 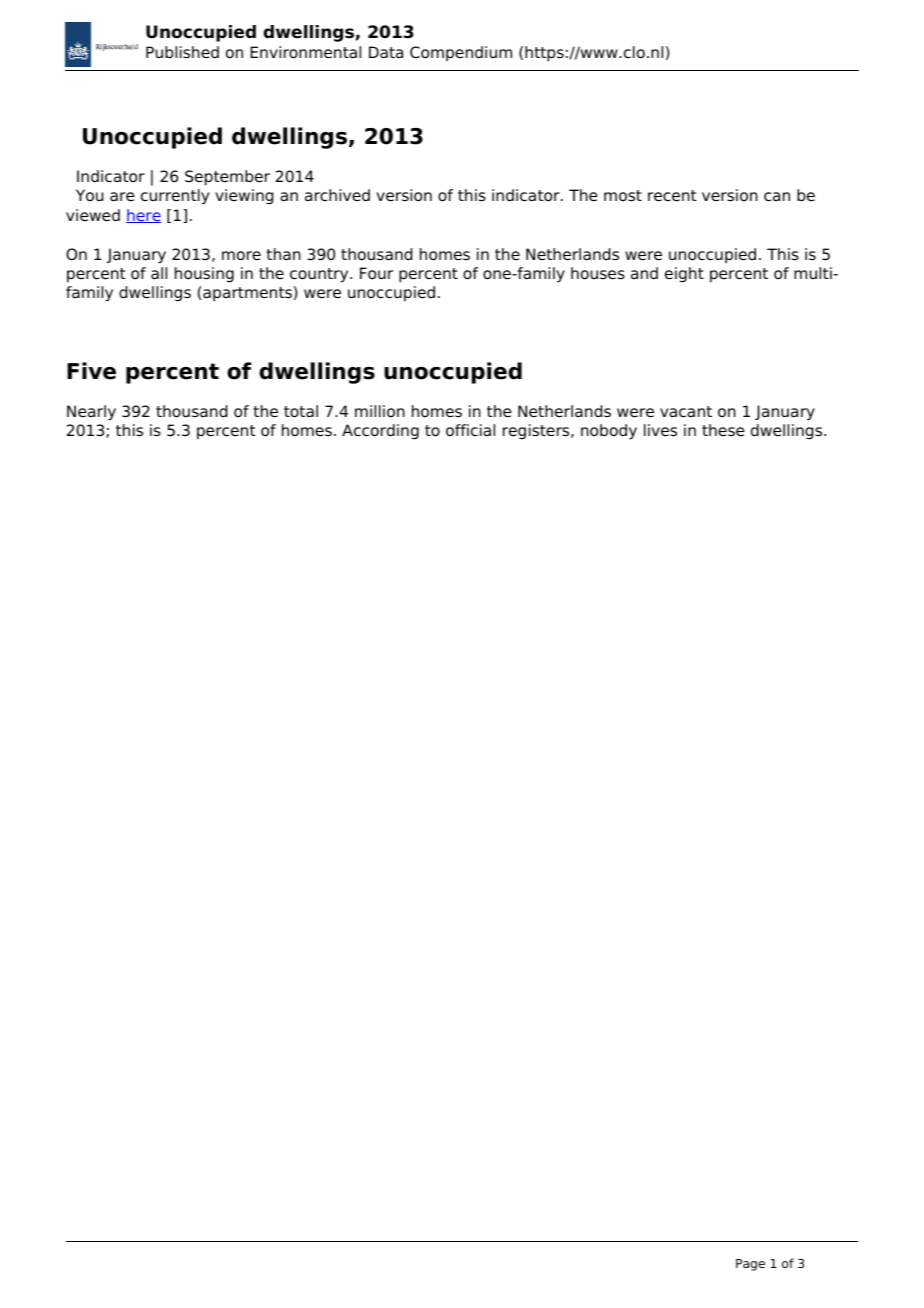 I want to click on lives, so click(x=660, y=430).
